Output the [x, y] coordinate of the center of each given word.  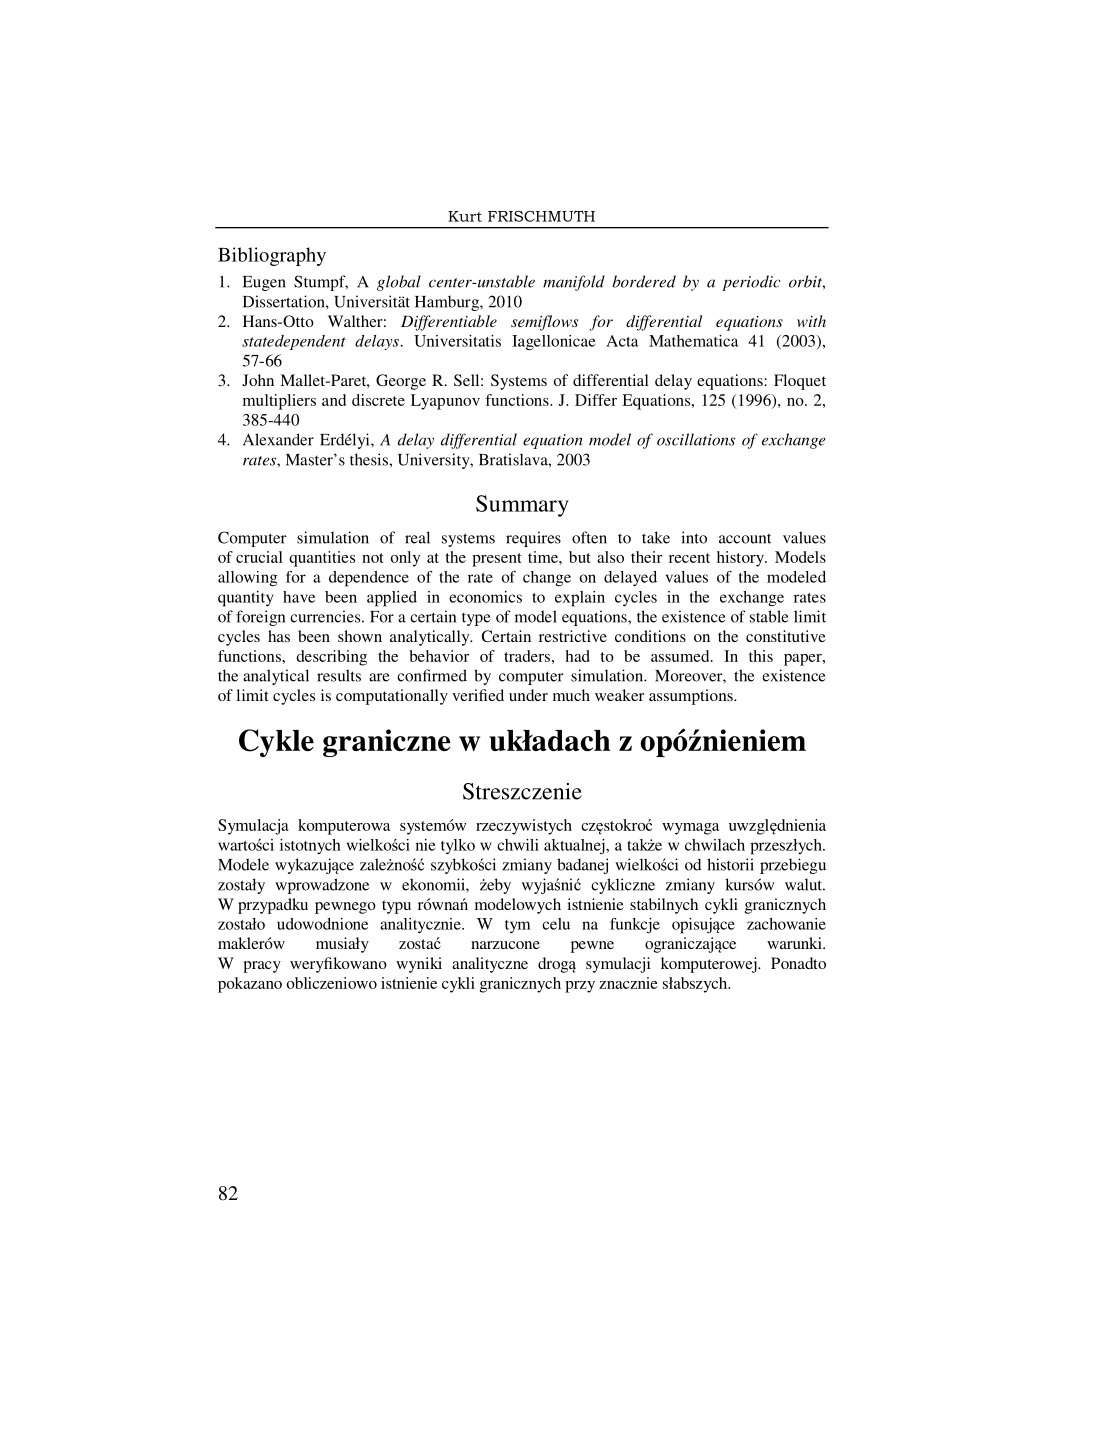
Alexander [278, 439]
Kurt [465, 216]
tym [517, 926]
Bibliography [272, 256]
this [761, 656]
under [528, 695]
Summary [522, 506]
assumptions [692, 697]
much [571, 695]
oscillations [696, 439]
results [339, 675]
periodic [751, 283]
